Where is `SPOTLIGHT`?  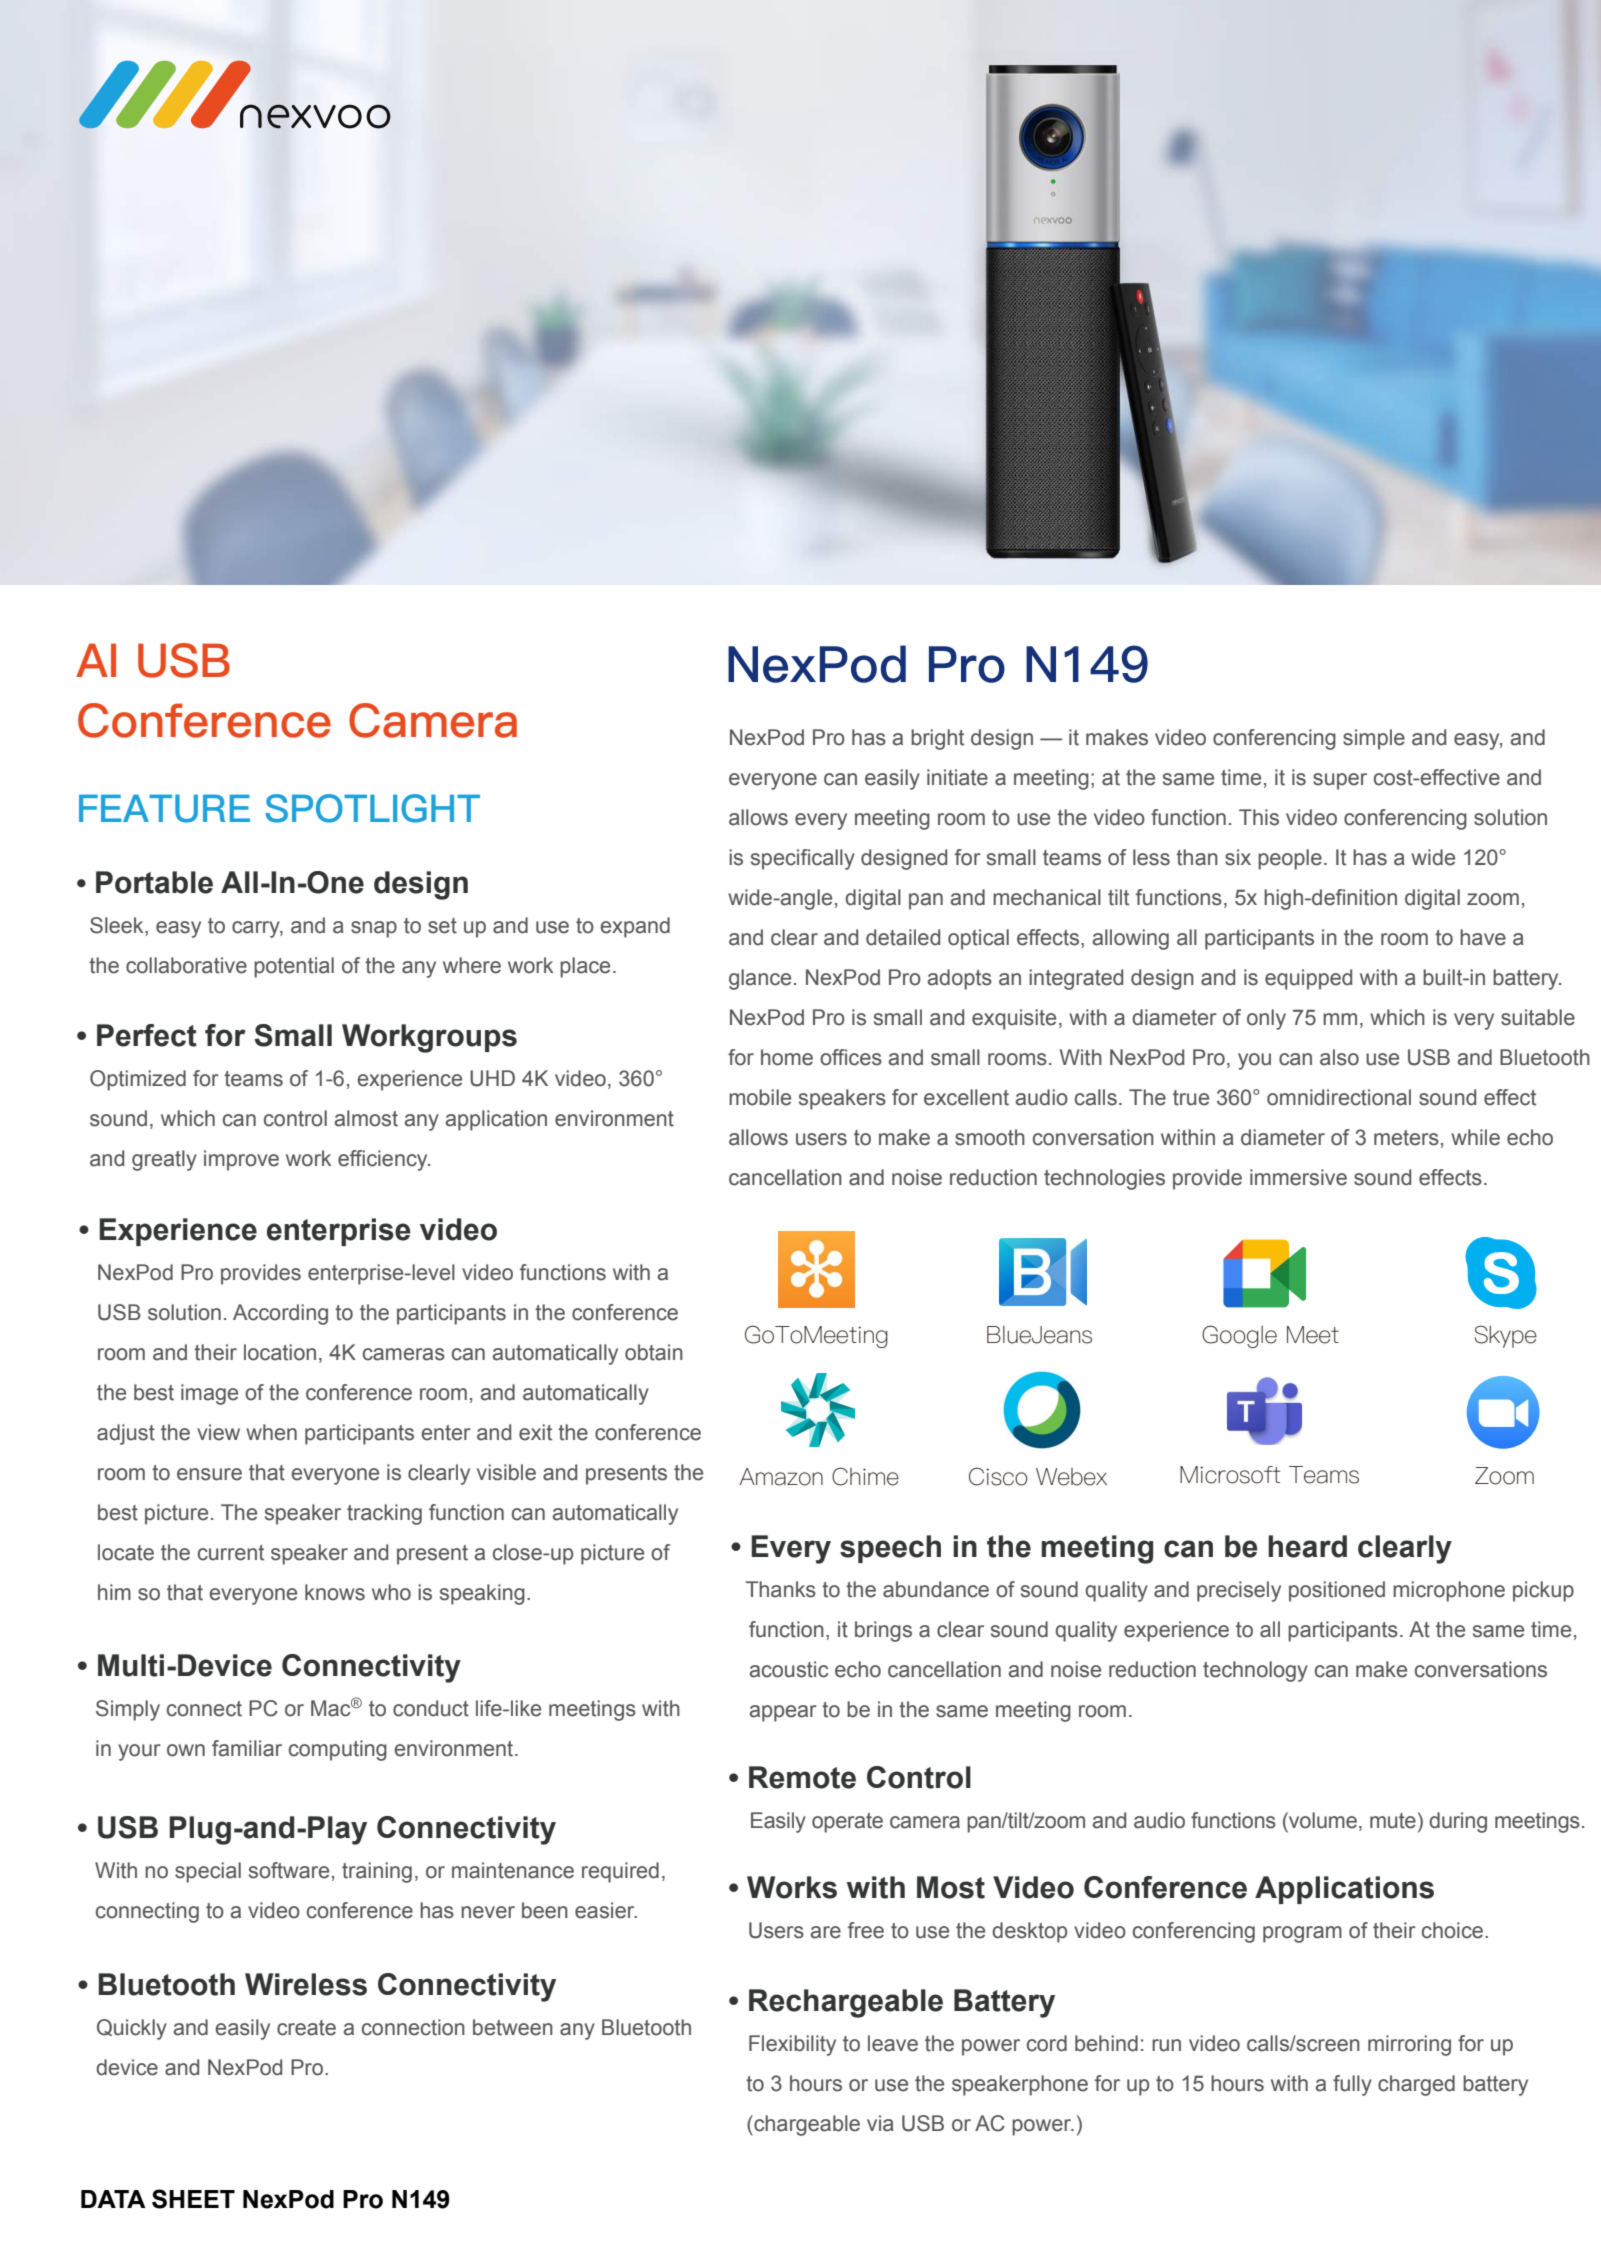 SPOTLIGHT is located at coordinates (372, 808).
